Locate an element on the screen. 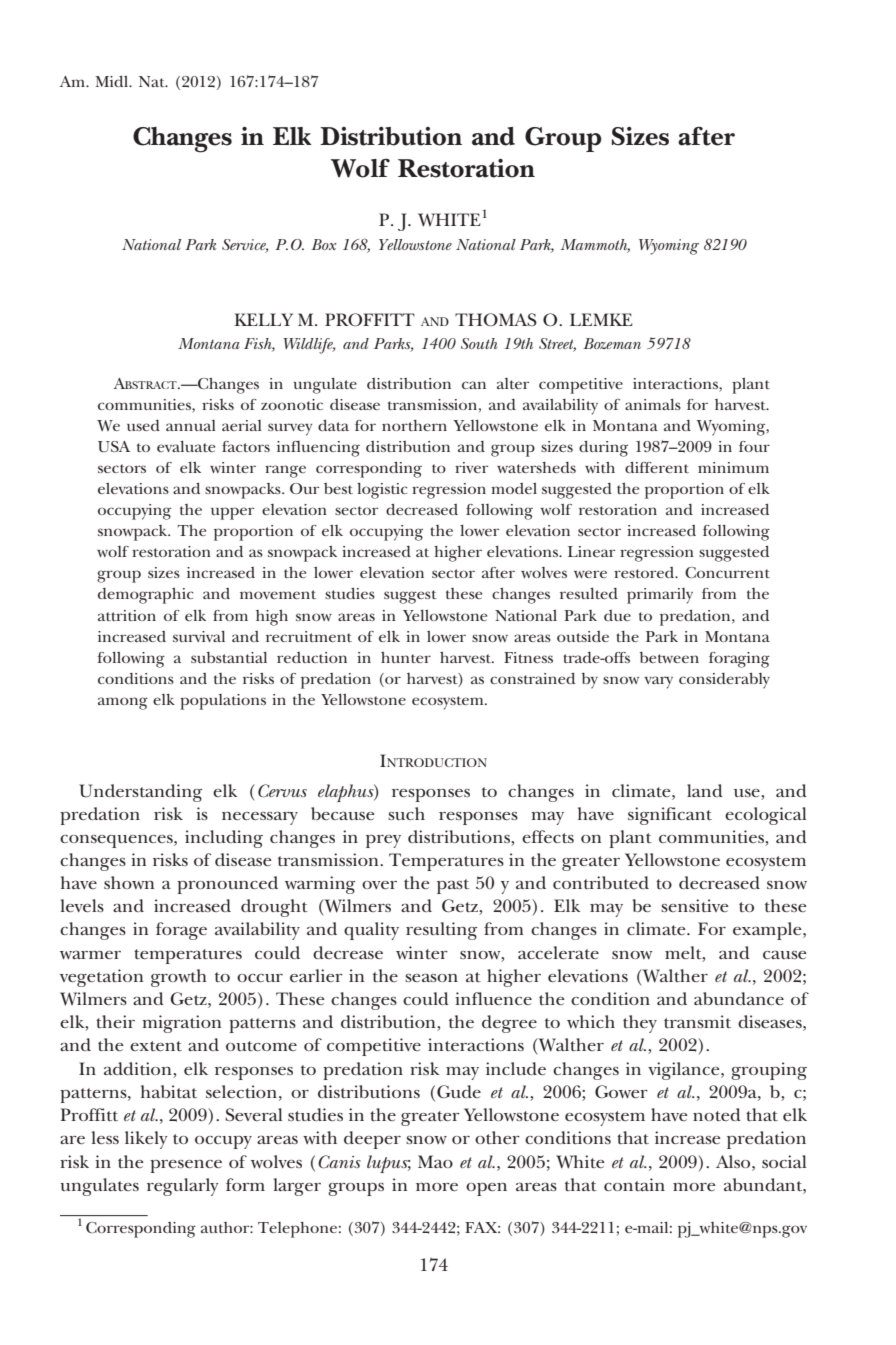 Image resolution: width=896 pixels, height=1345 pixels. resulting is located at coordinates (441, 931).
